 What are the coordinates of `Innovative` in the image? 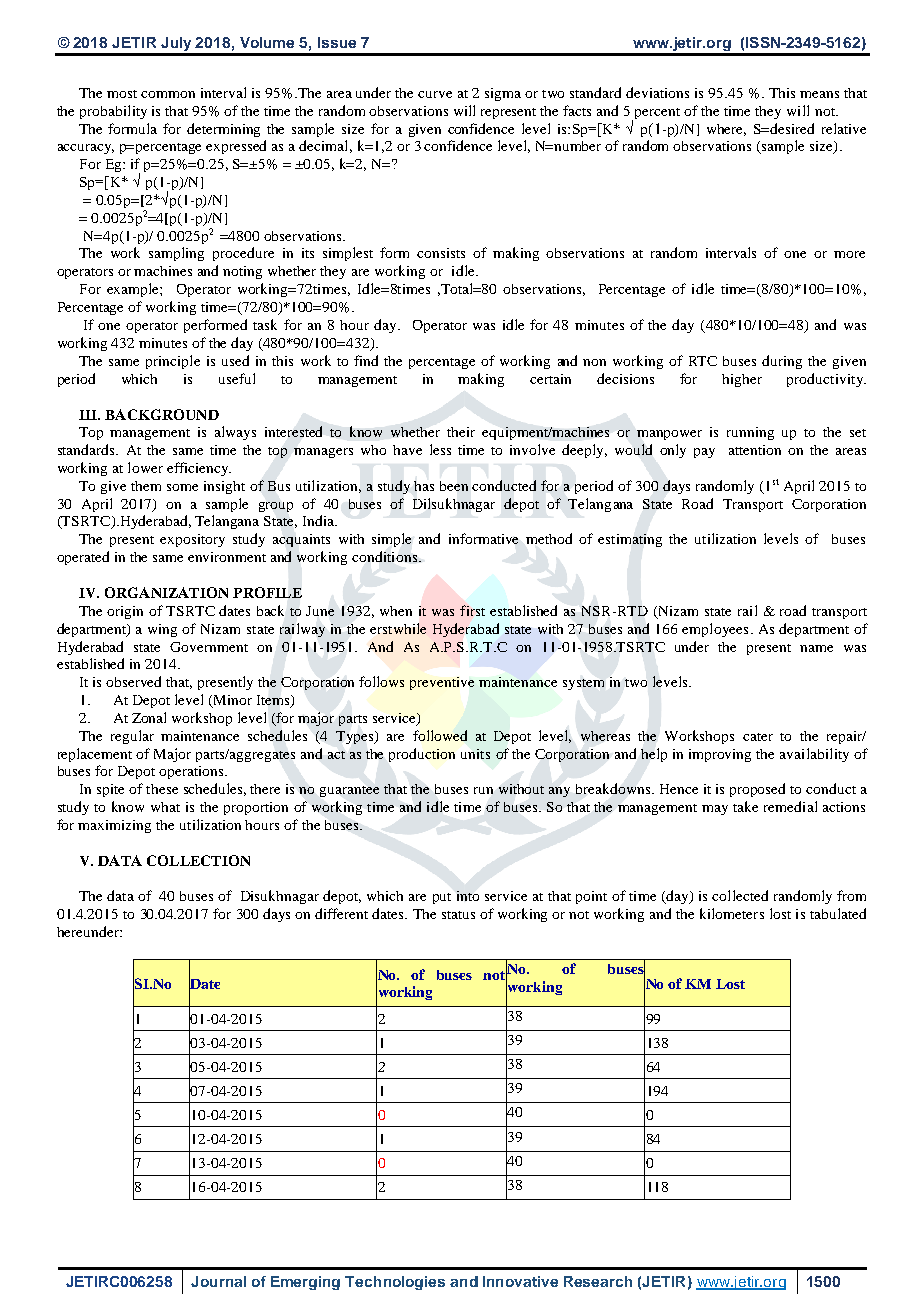 It's located at (520, 1281).
